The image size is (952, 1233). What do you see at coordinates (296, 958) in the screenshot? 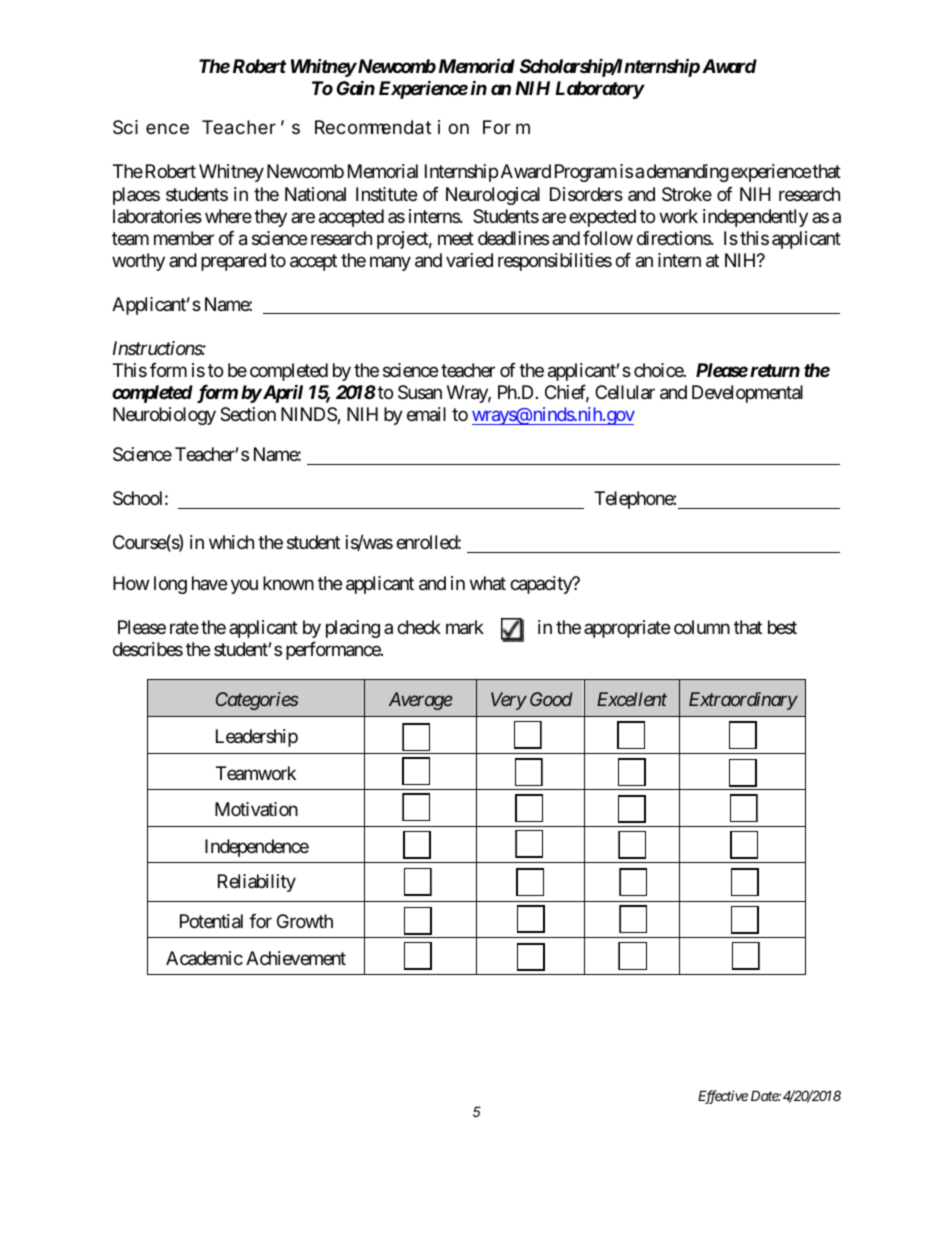
I see `Achievement` at bounding box center [296, 958].
